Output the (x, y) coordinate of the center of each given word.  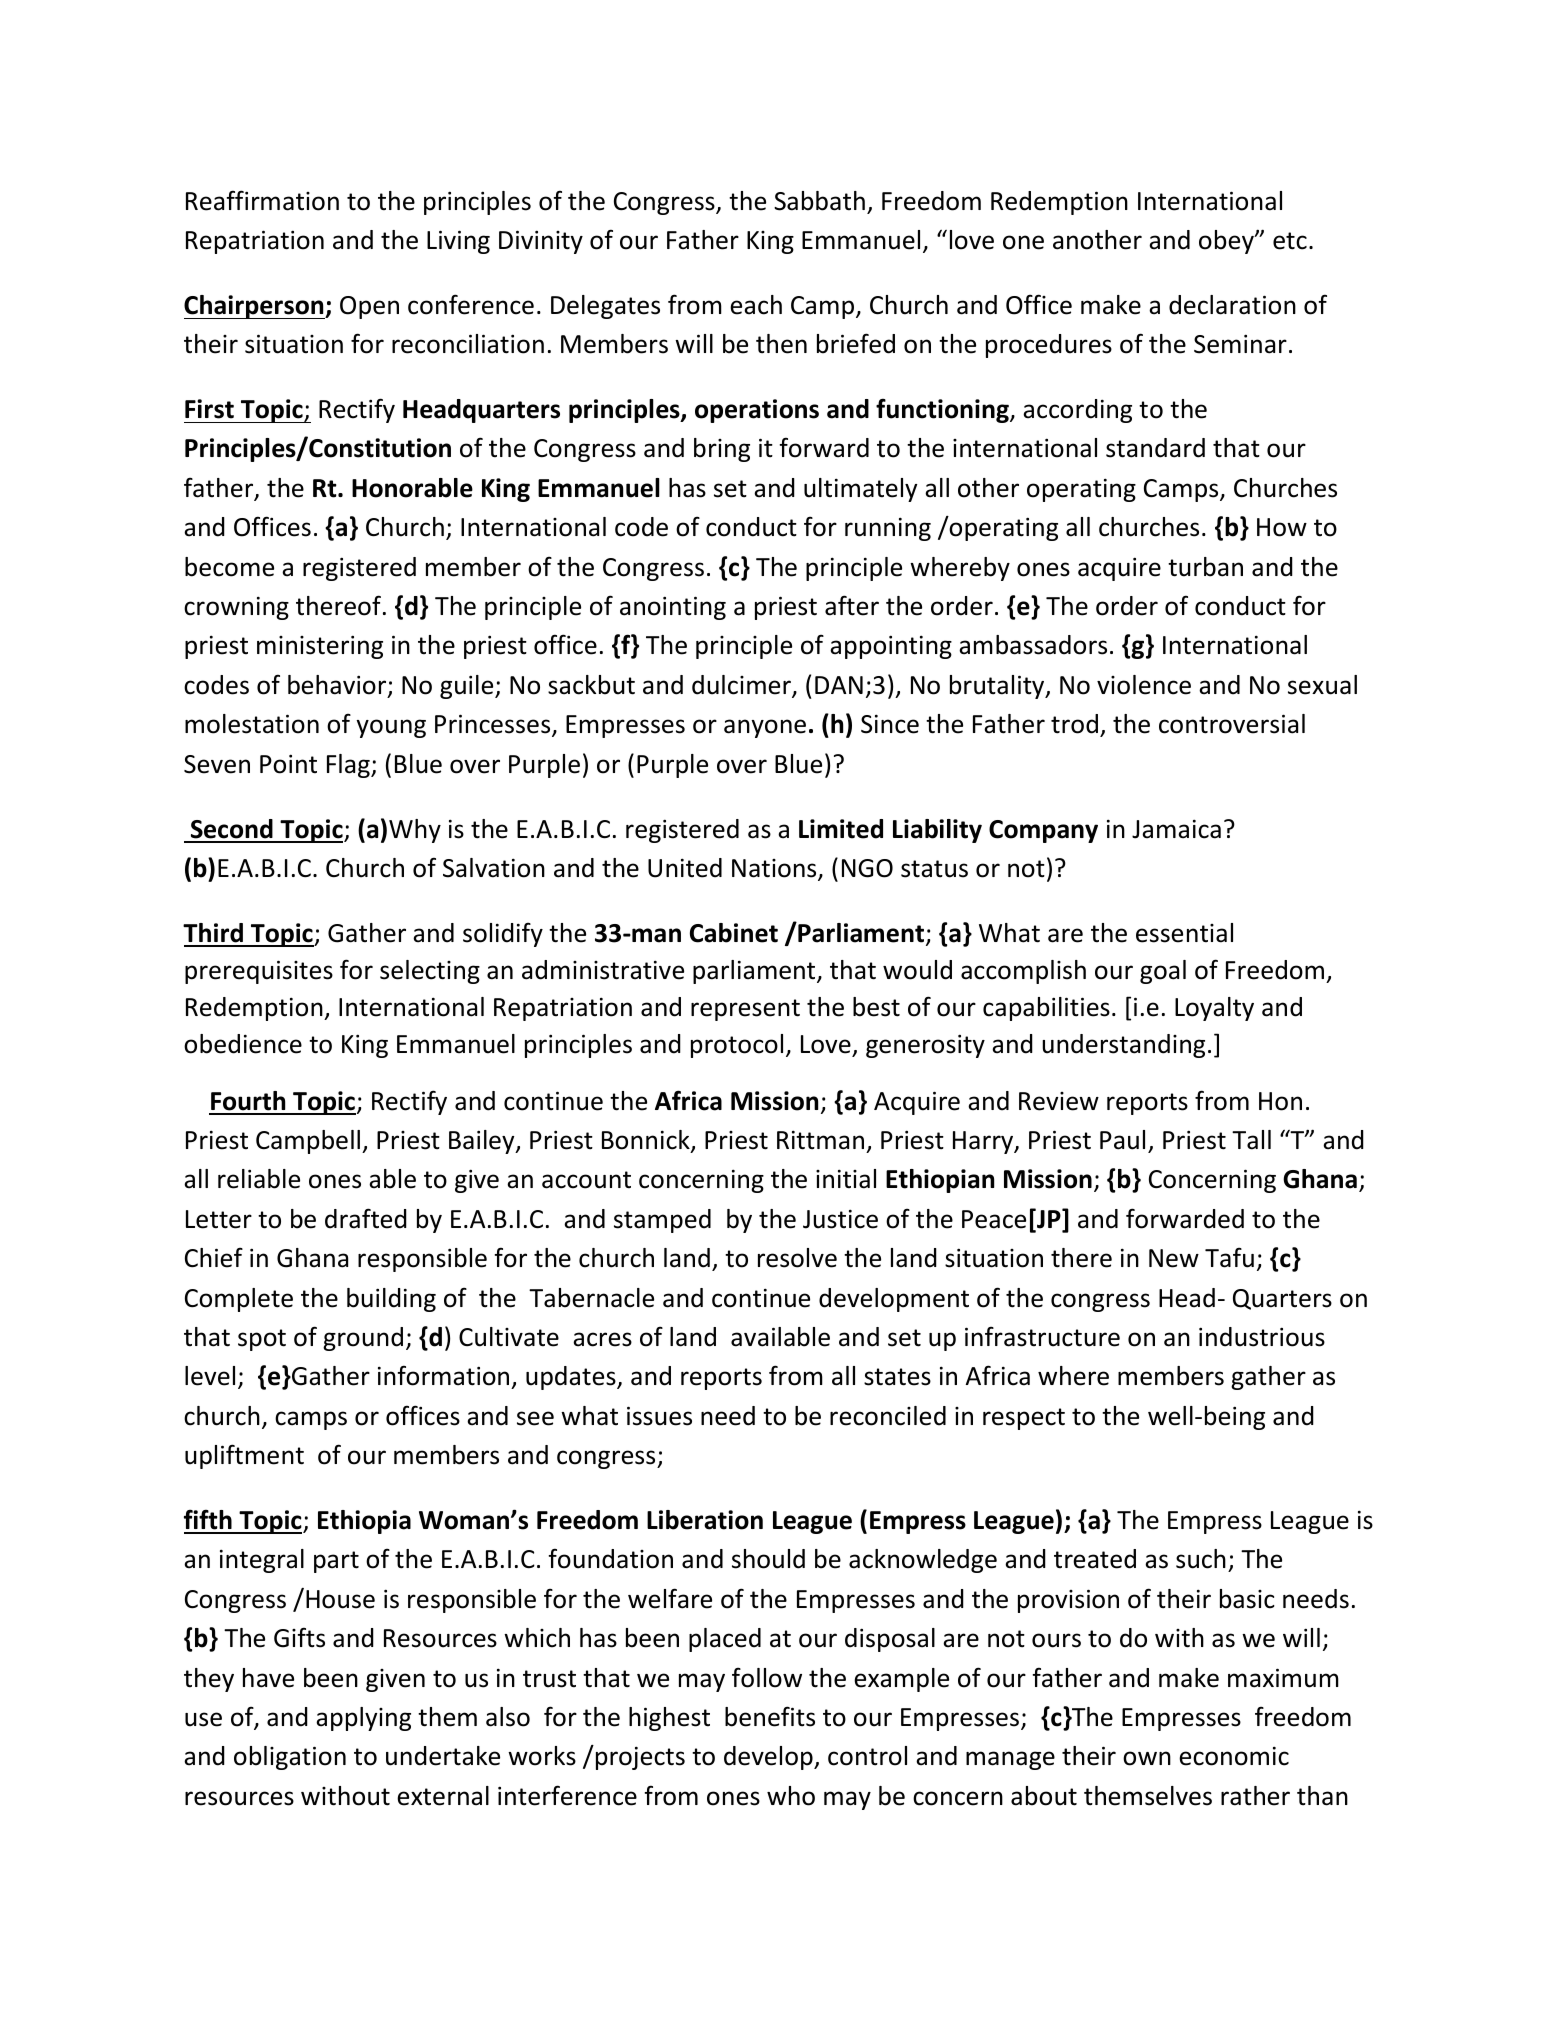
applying (363, 1719)
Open (369, 307)
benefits (770, 1716)
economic (1234, 1756)
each (756, 305)
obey (1227, 242)
